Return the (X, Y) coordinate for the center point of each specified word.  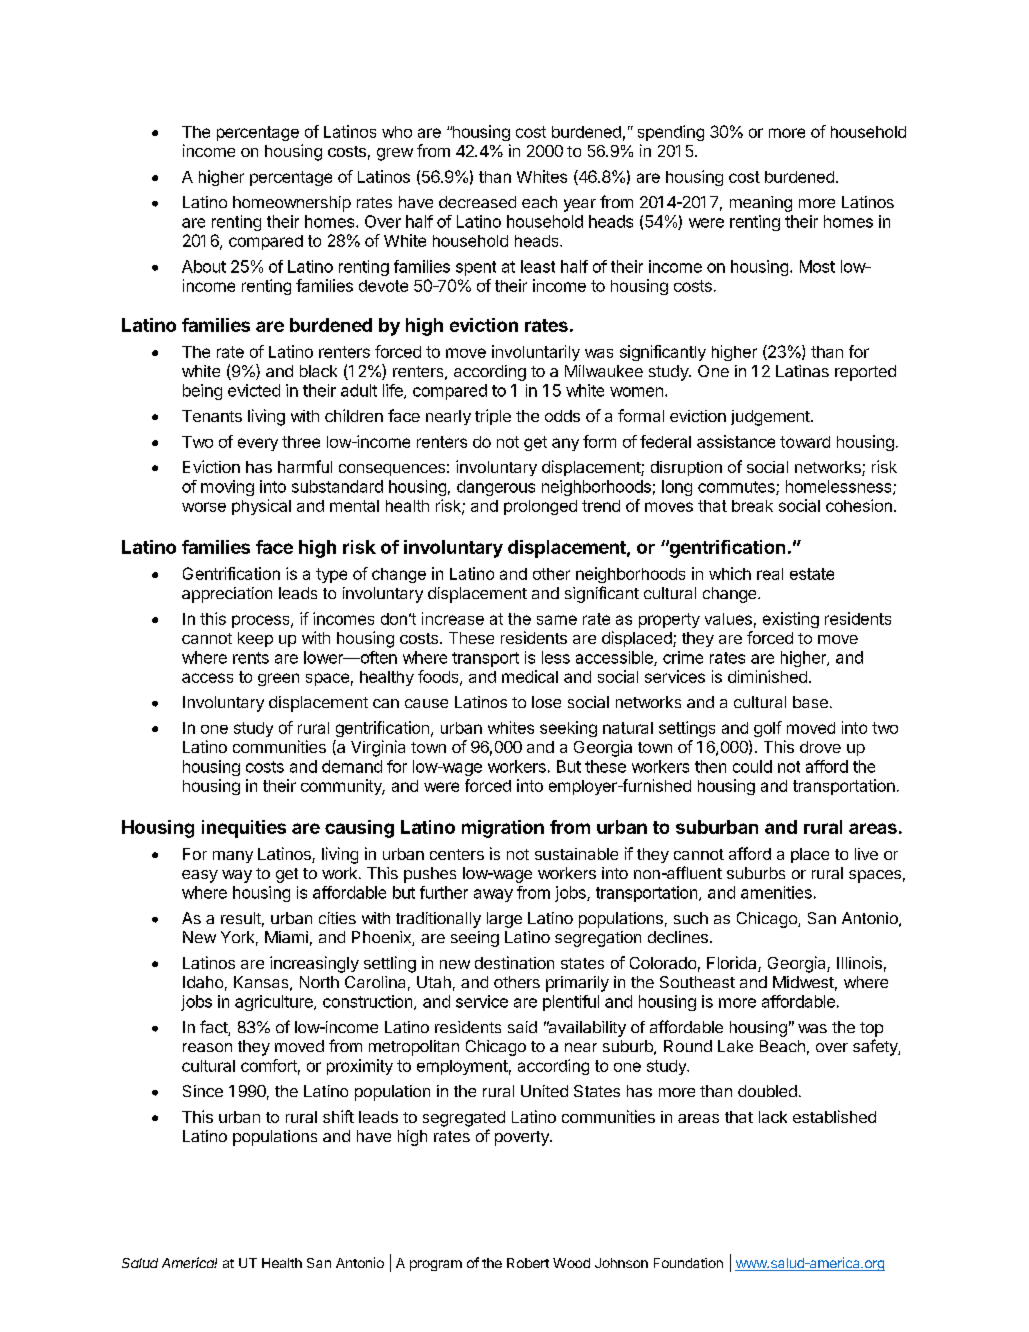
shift (338, 1116)
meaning (761, 204)
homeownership (292, 204)
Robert (528, 1263)
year (580, 205)
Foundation (688, 1263)
